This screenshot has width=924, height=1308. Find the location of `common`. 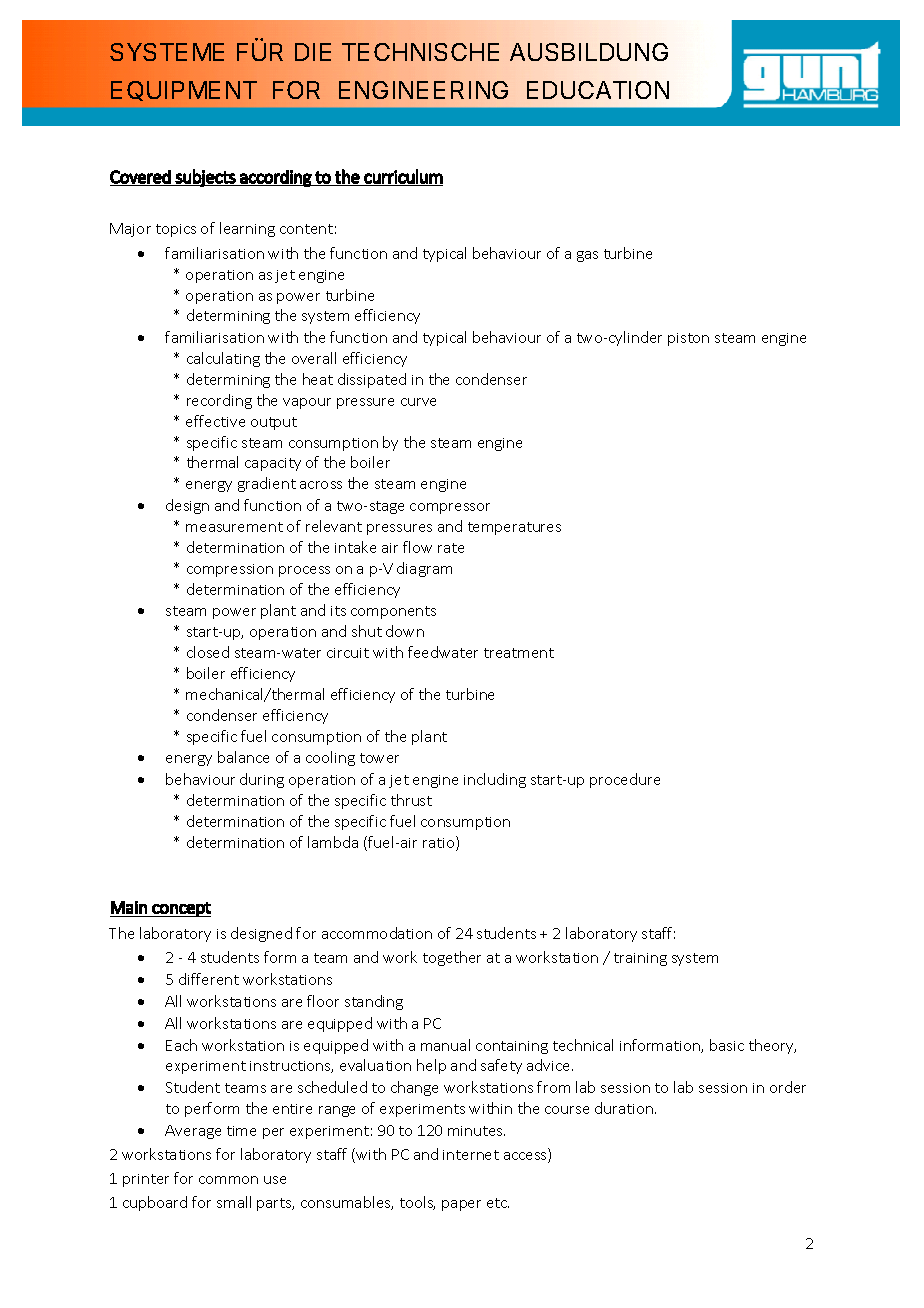

common is located at coordinates (228, 1180).
